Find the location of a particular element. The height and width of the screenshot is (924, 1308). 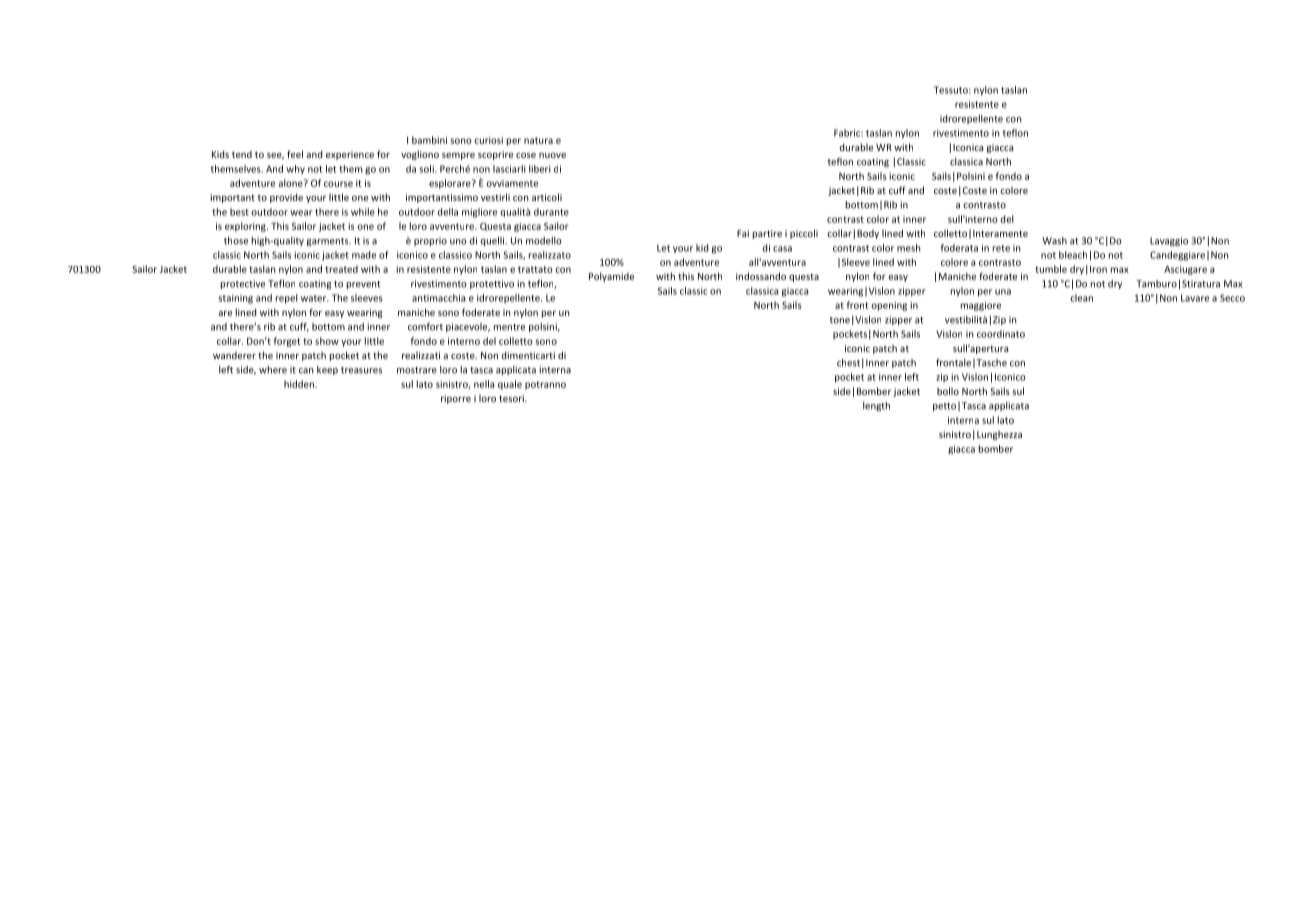

cose is located at coordinates (526, 155).
